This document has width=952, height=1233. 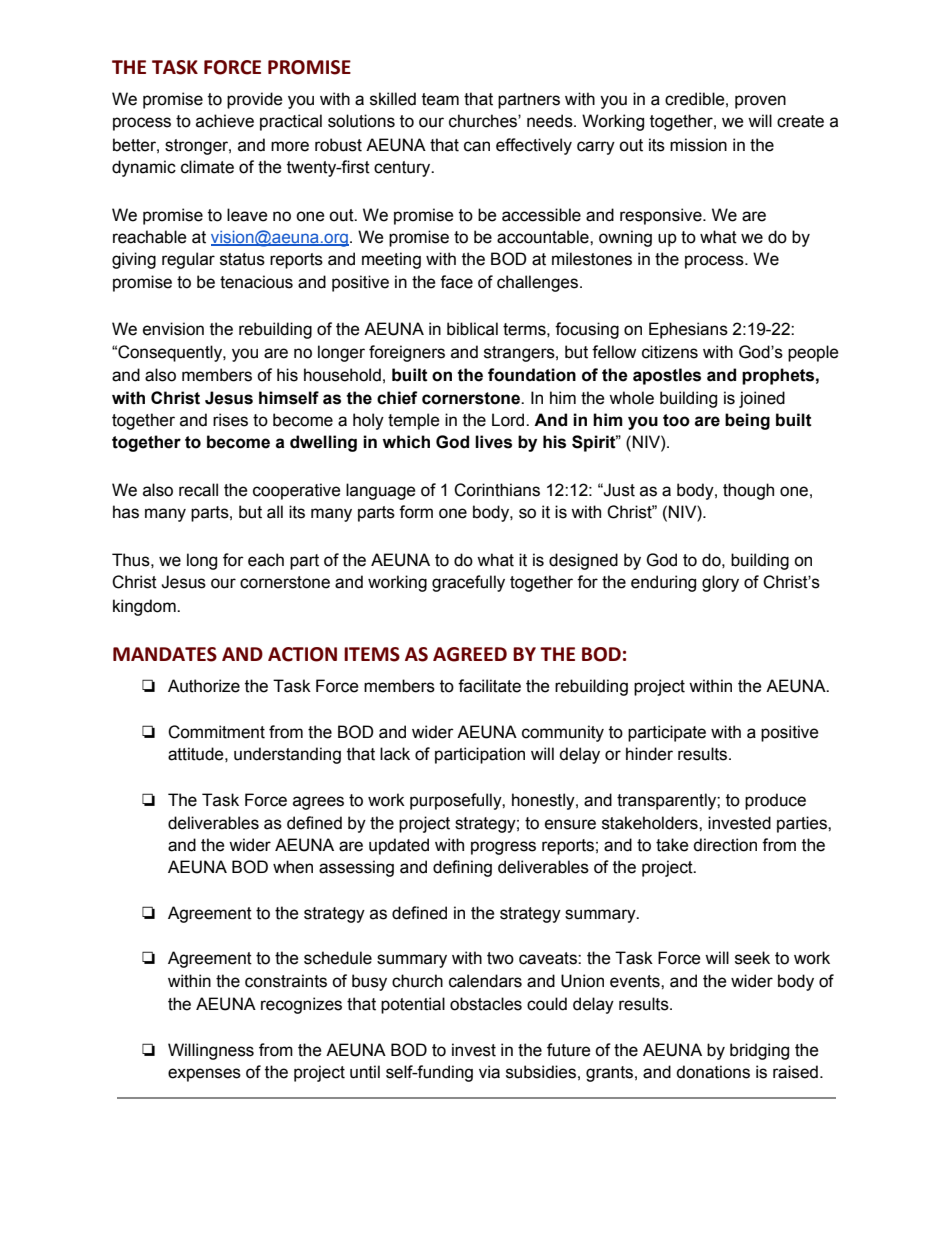 I want to click on glory, so click(x=720, y=583).
